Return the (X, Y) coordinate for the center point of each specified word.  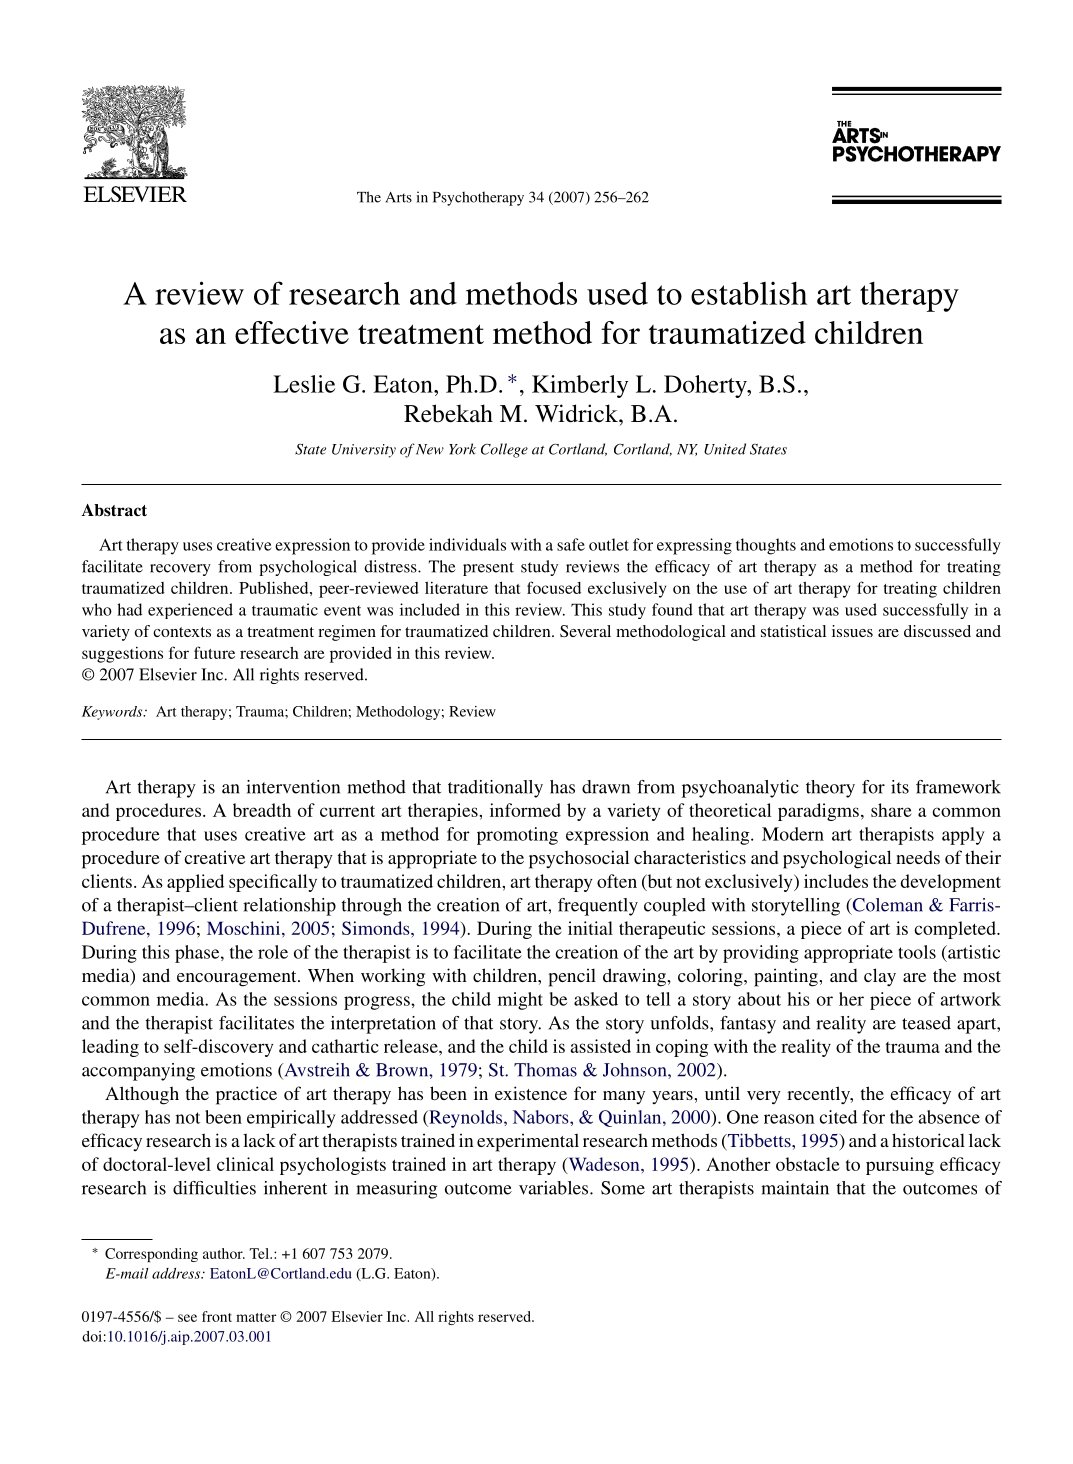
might (520, 1001)
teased (926, 1023)
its (900, 787)
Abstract (114, 510)
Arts (399, 197)
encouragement (238, 979)
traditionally (495, 789)
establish (749, 293)
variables (555, 1188)
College (504, 450)
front (217, 1316)
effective (292, 332)
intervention (293, 787)
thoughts (766, 546)
